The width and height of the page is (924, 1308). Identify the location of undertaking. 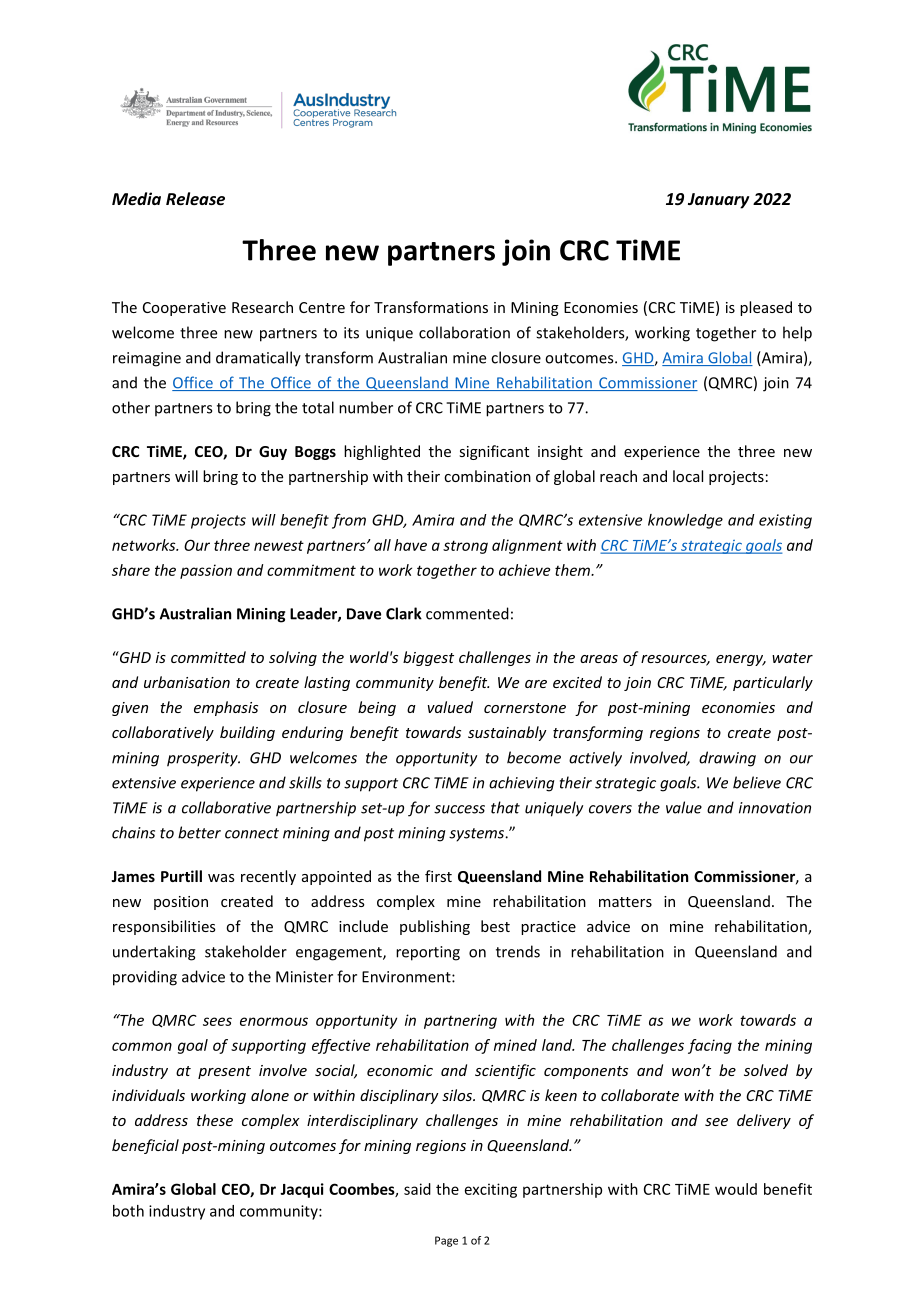
(154, 953).
